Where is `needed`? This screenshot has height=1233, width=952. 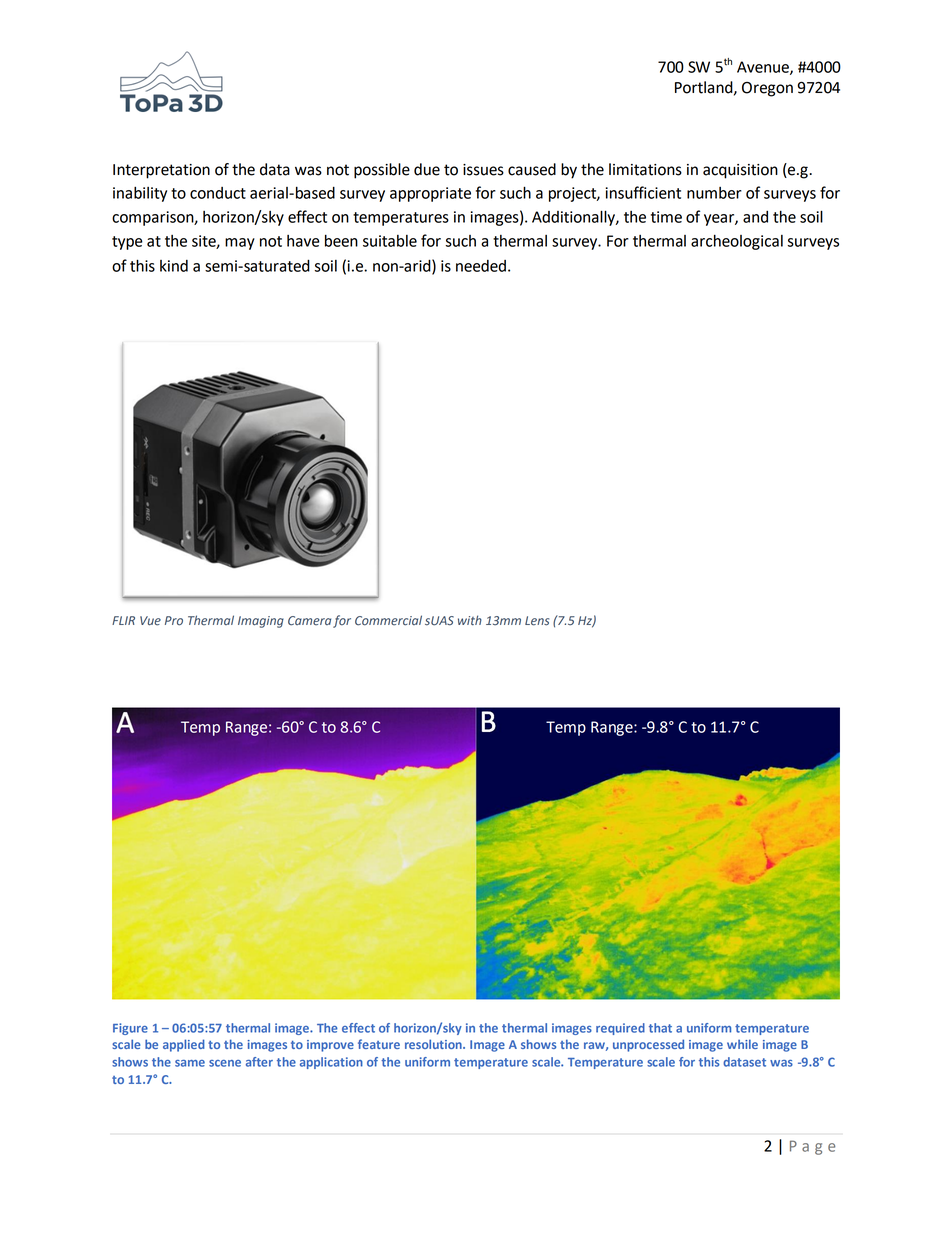 needed is located at coordinates (481, 266).
